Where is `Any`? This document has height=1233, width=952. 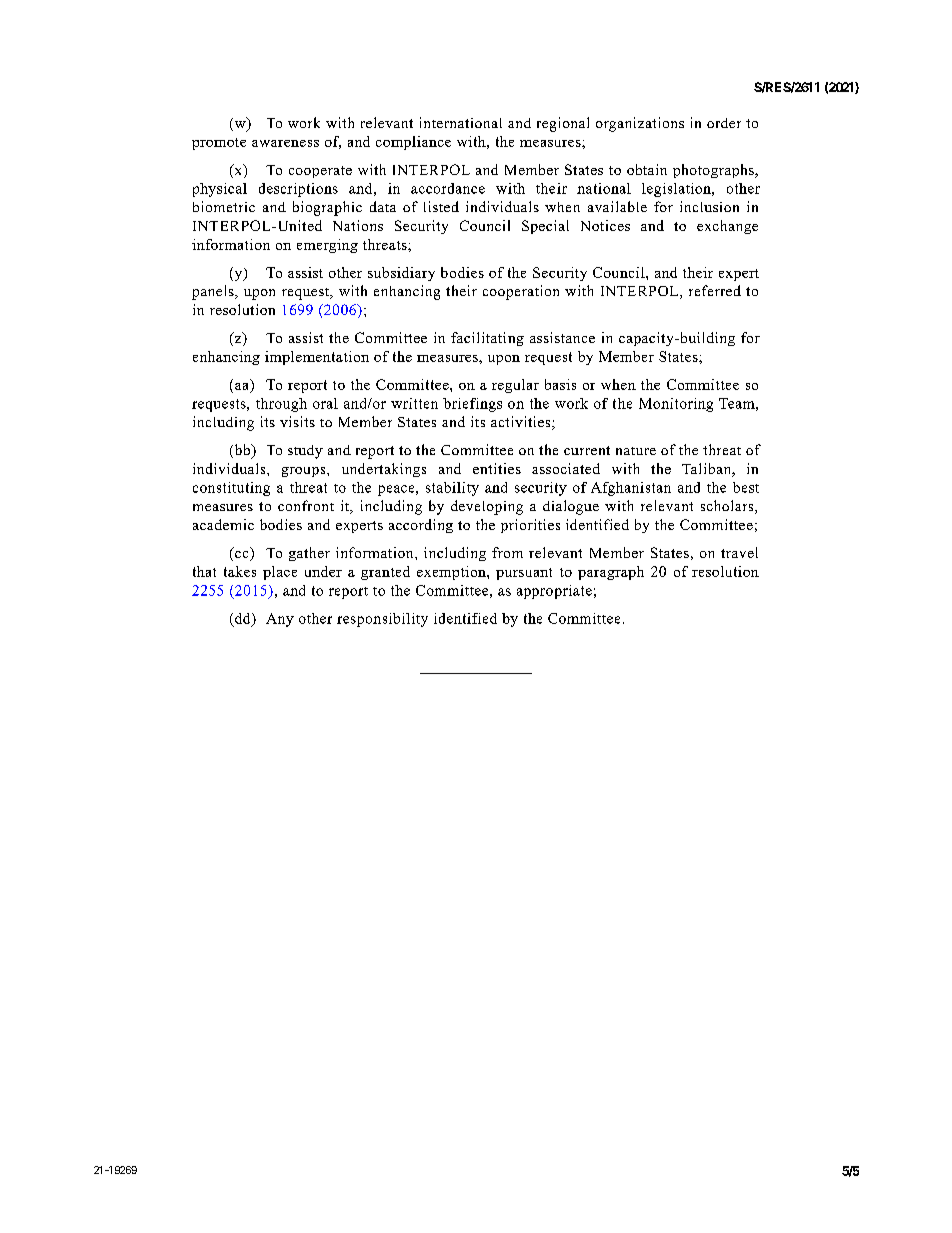
Any is located at coordinates (280, 620).
